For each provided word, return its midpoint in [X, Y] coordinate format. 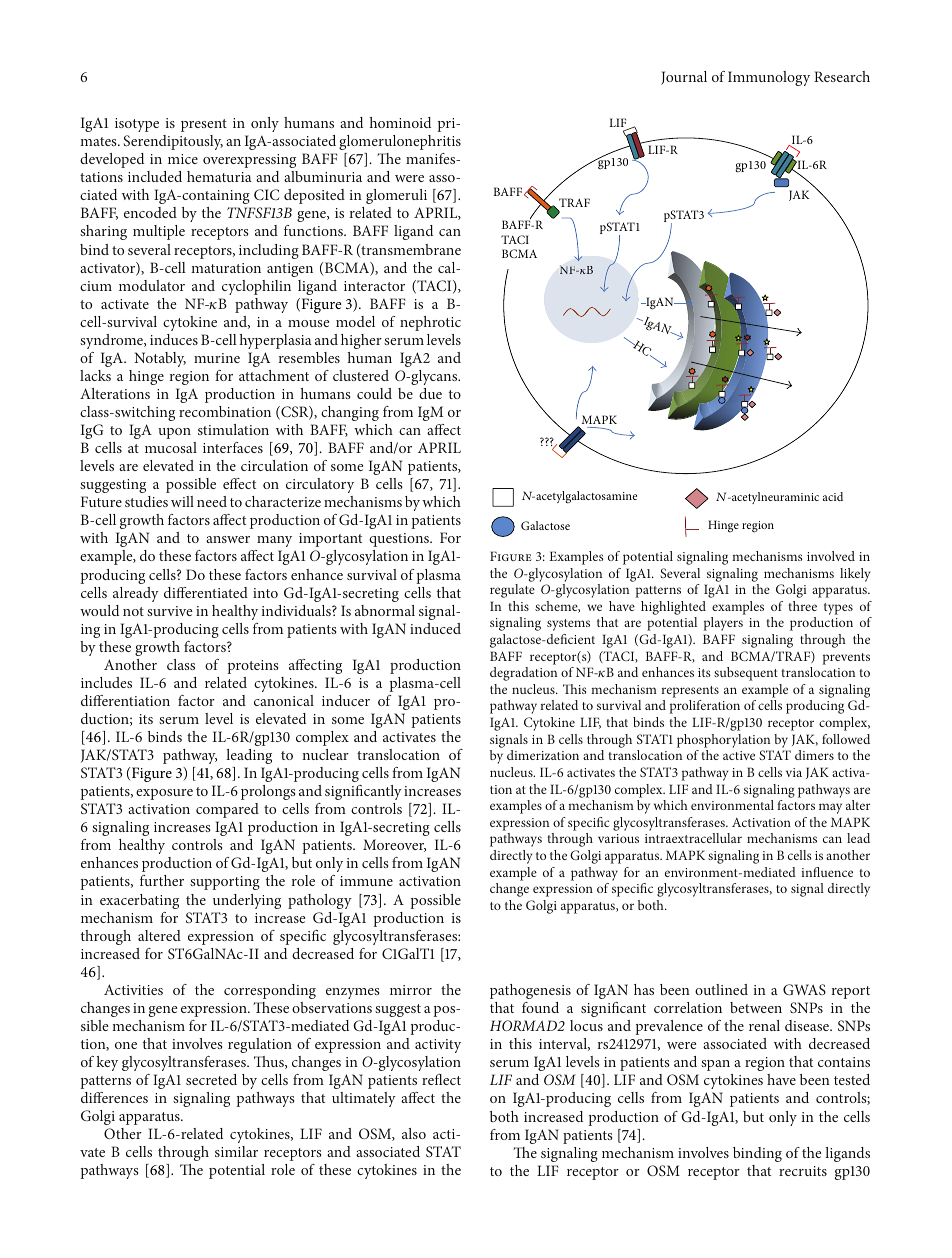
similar [236, 1151]
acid [833, 496]
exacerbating [139, 901]
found [540, 1007]
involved [831, 556]
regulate [512, 591]
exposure [164, 794]
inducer [346, 700]
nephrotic [430, 323]
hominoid [400, 122]
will [182, 501]
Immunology [769, 78]
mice [183, 159]
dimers [814, 755]
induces [174, 339]
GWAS [804, 989]
